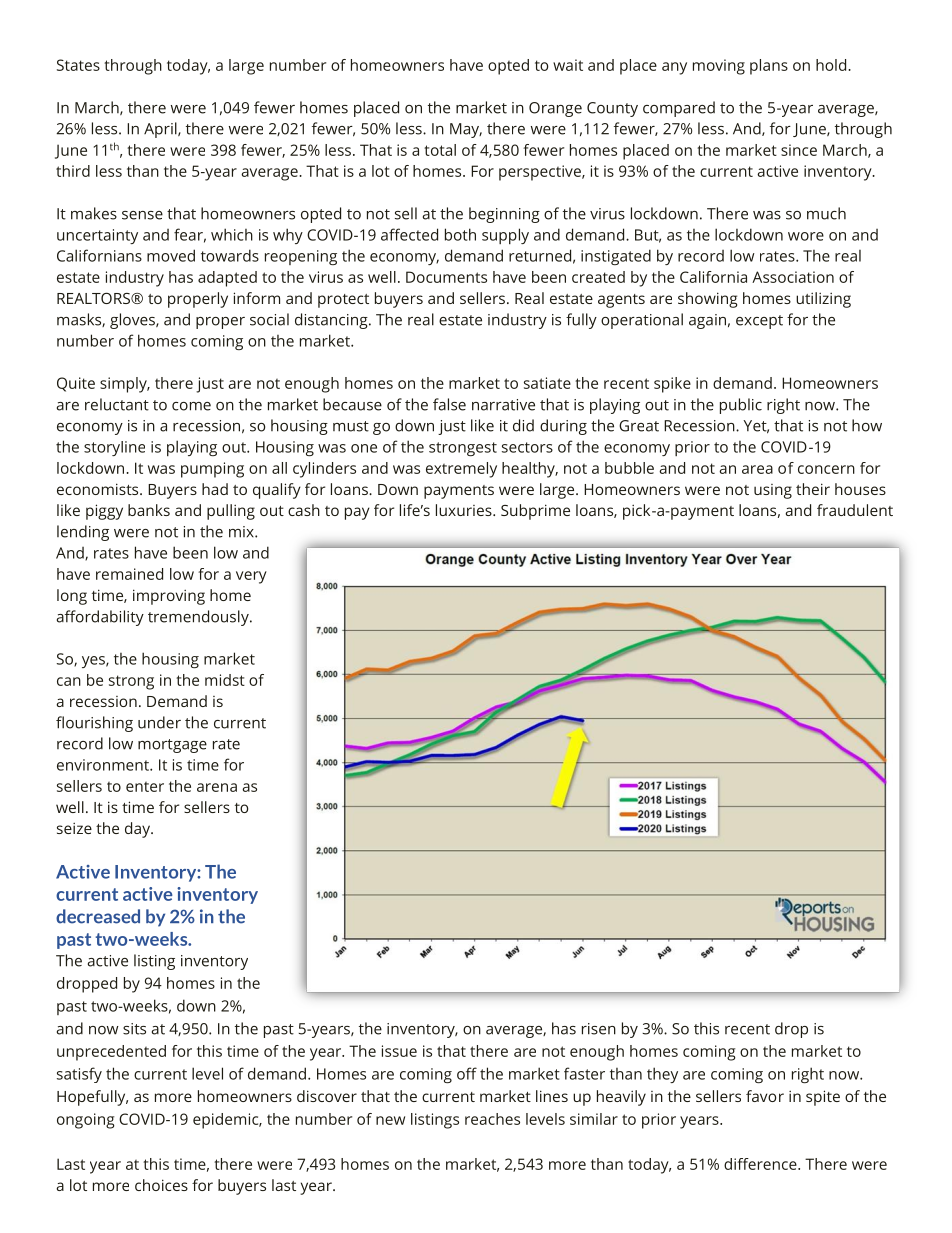 The height and width of the screenshot is (1233, 952). What do you see at coordinates (466, 130) in the screenshot?
I see `May` at bounding box center [466, 130].
